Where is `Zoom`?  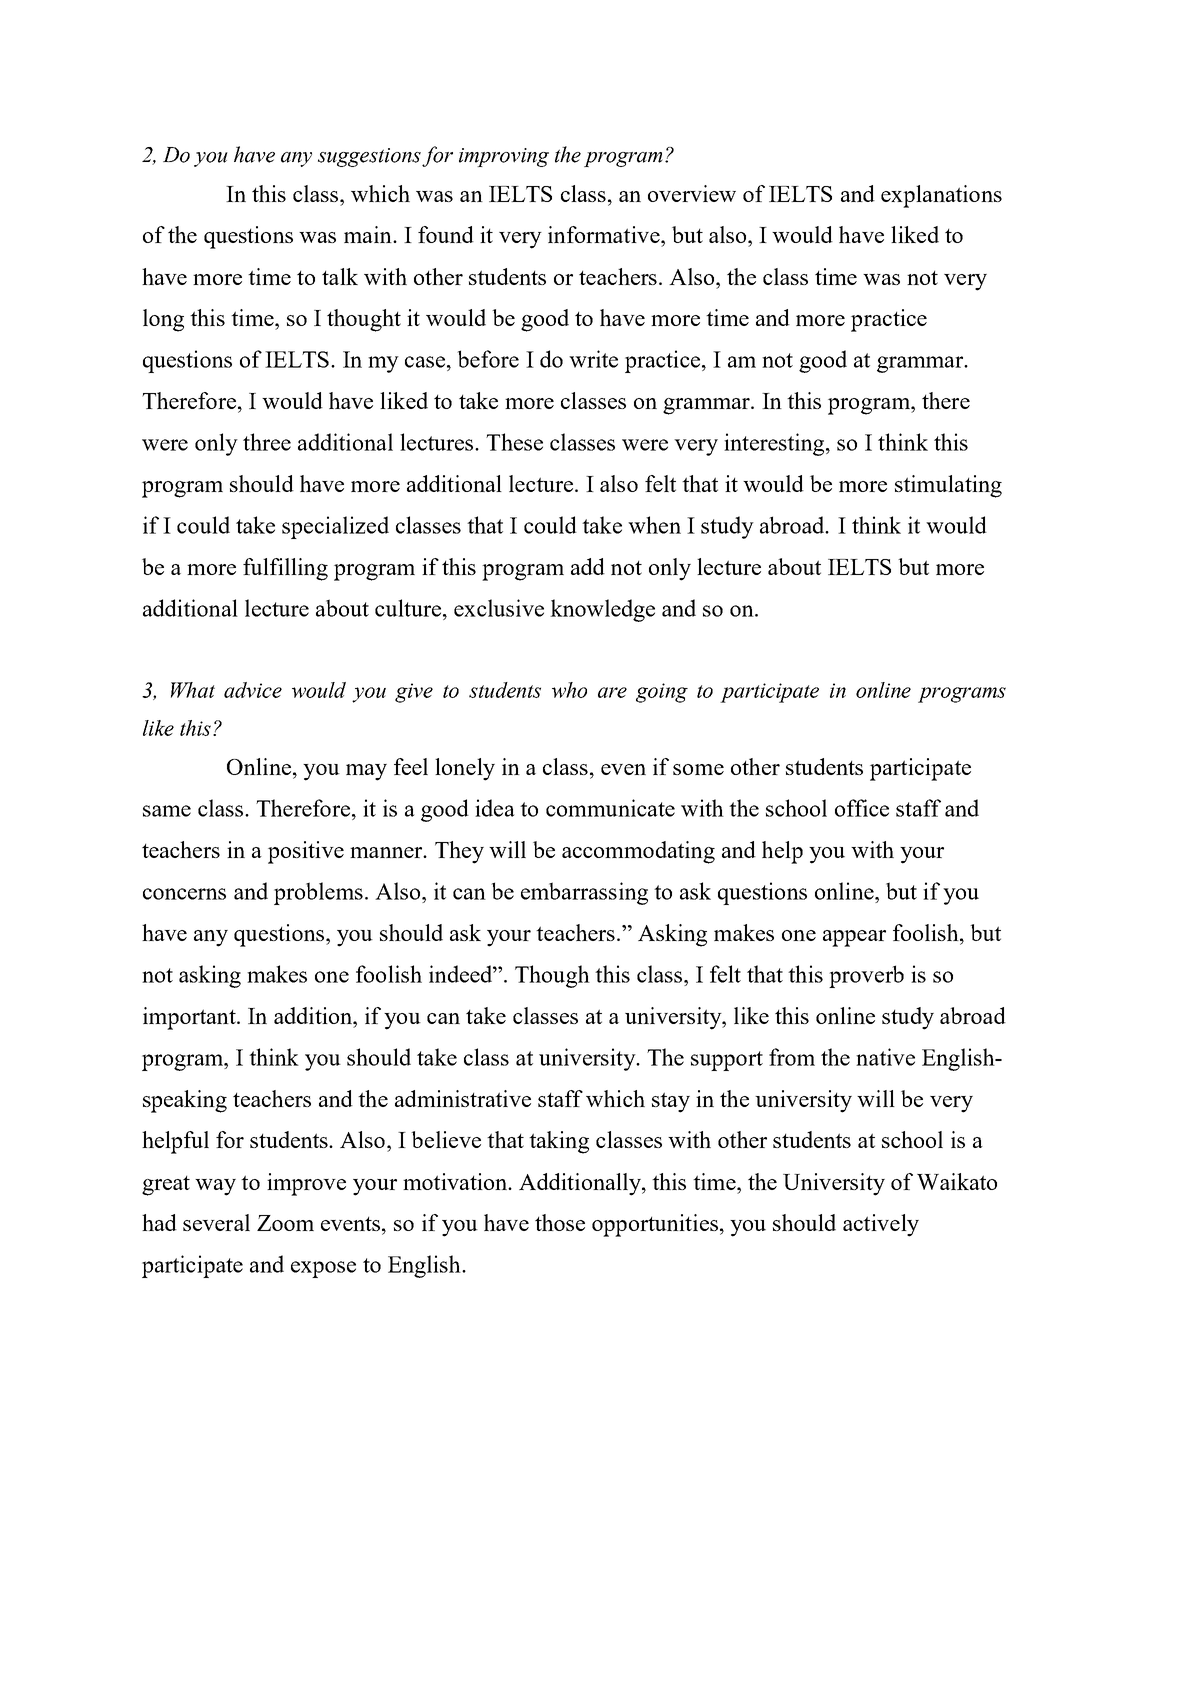
Zoom is located at coordinates (285, 1223).
